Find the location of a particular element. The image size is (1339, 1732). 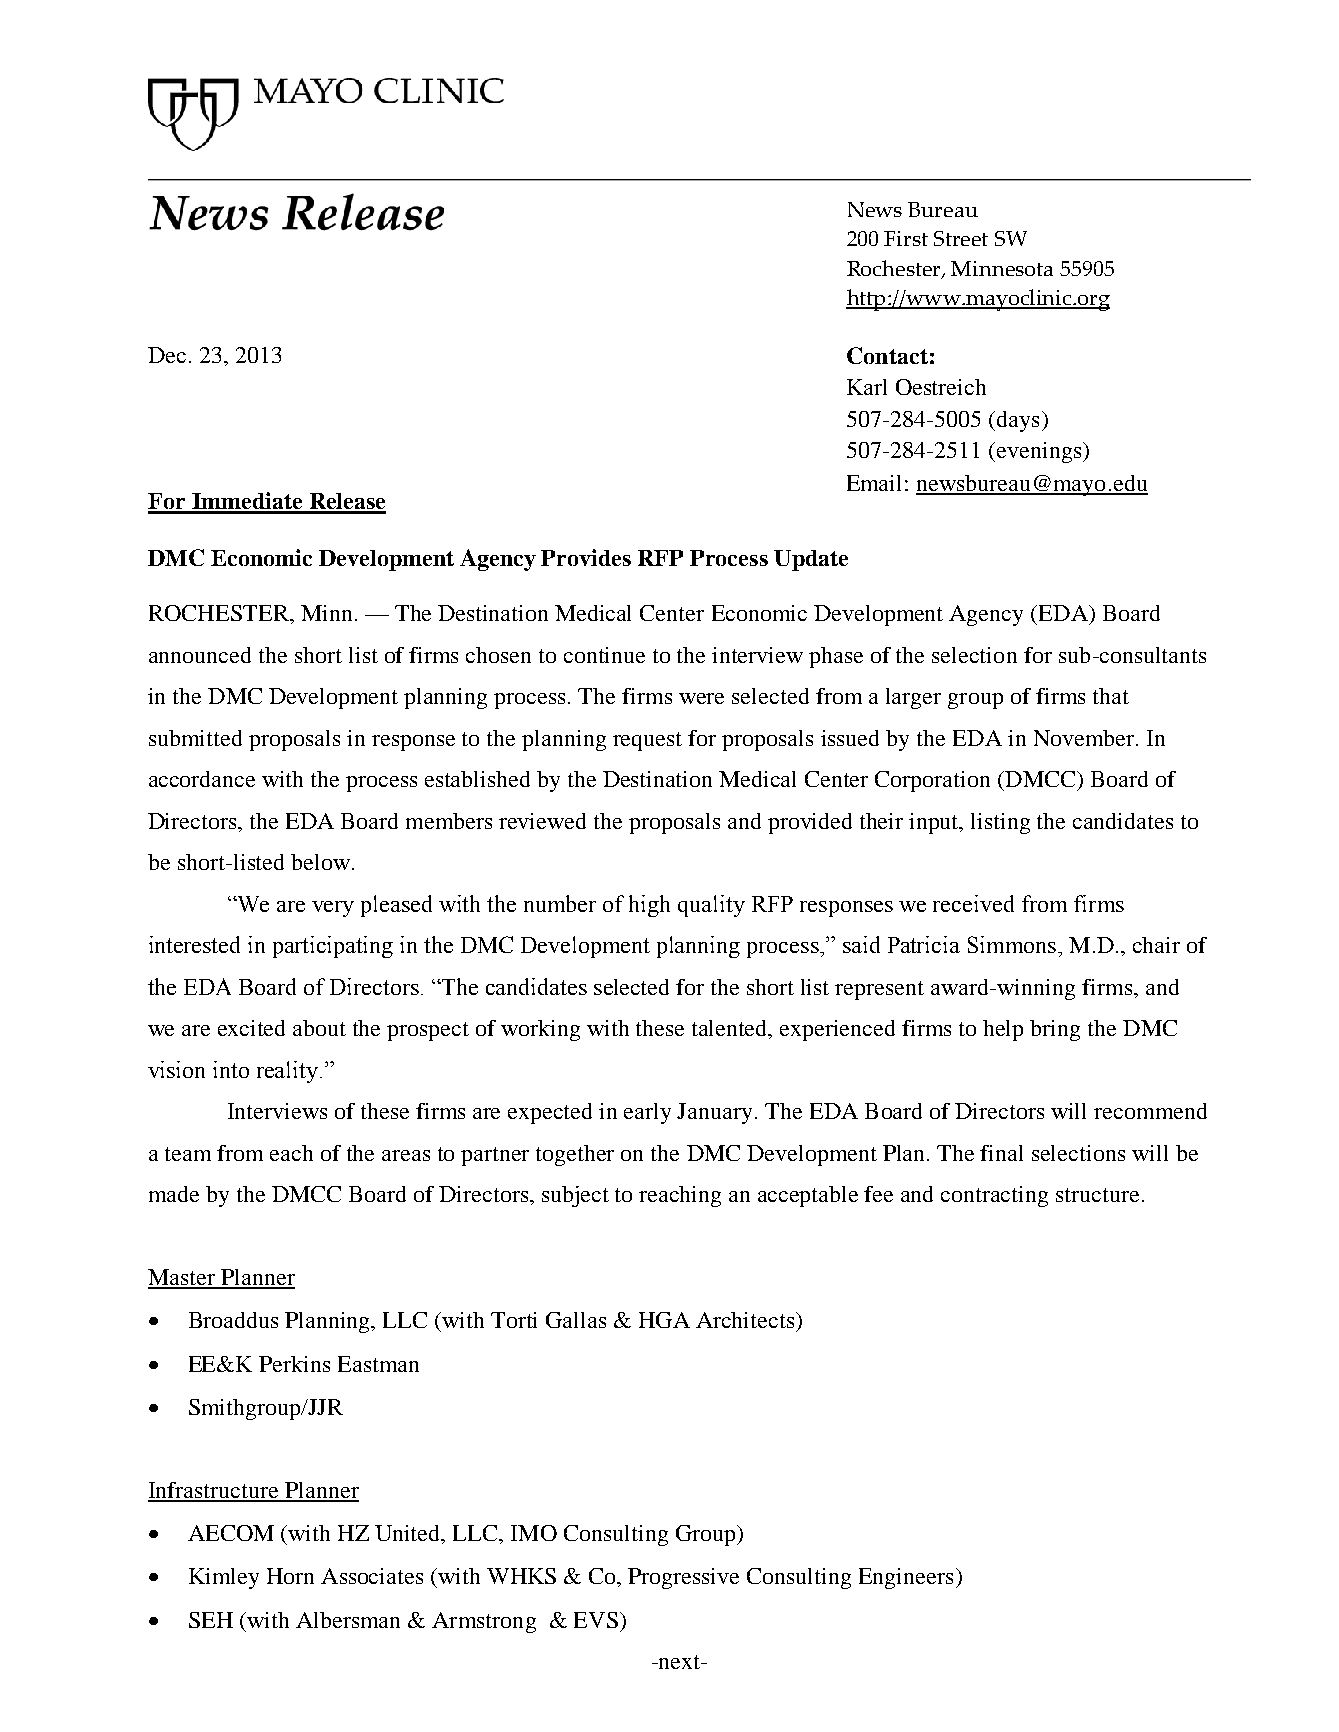

that is located at coordinates (1111, 696).
